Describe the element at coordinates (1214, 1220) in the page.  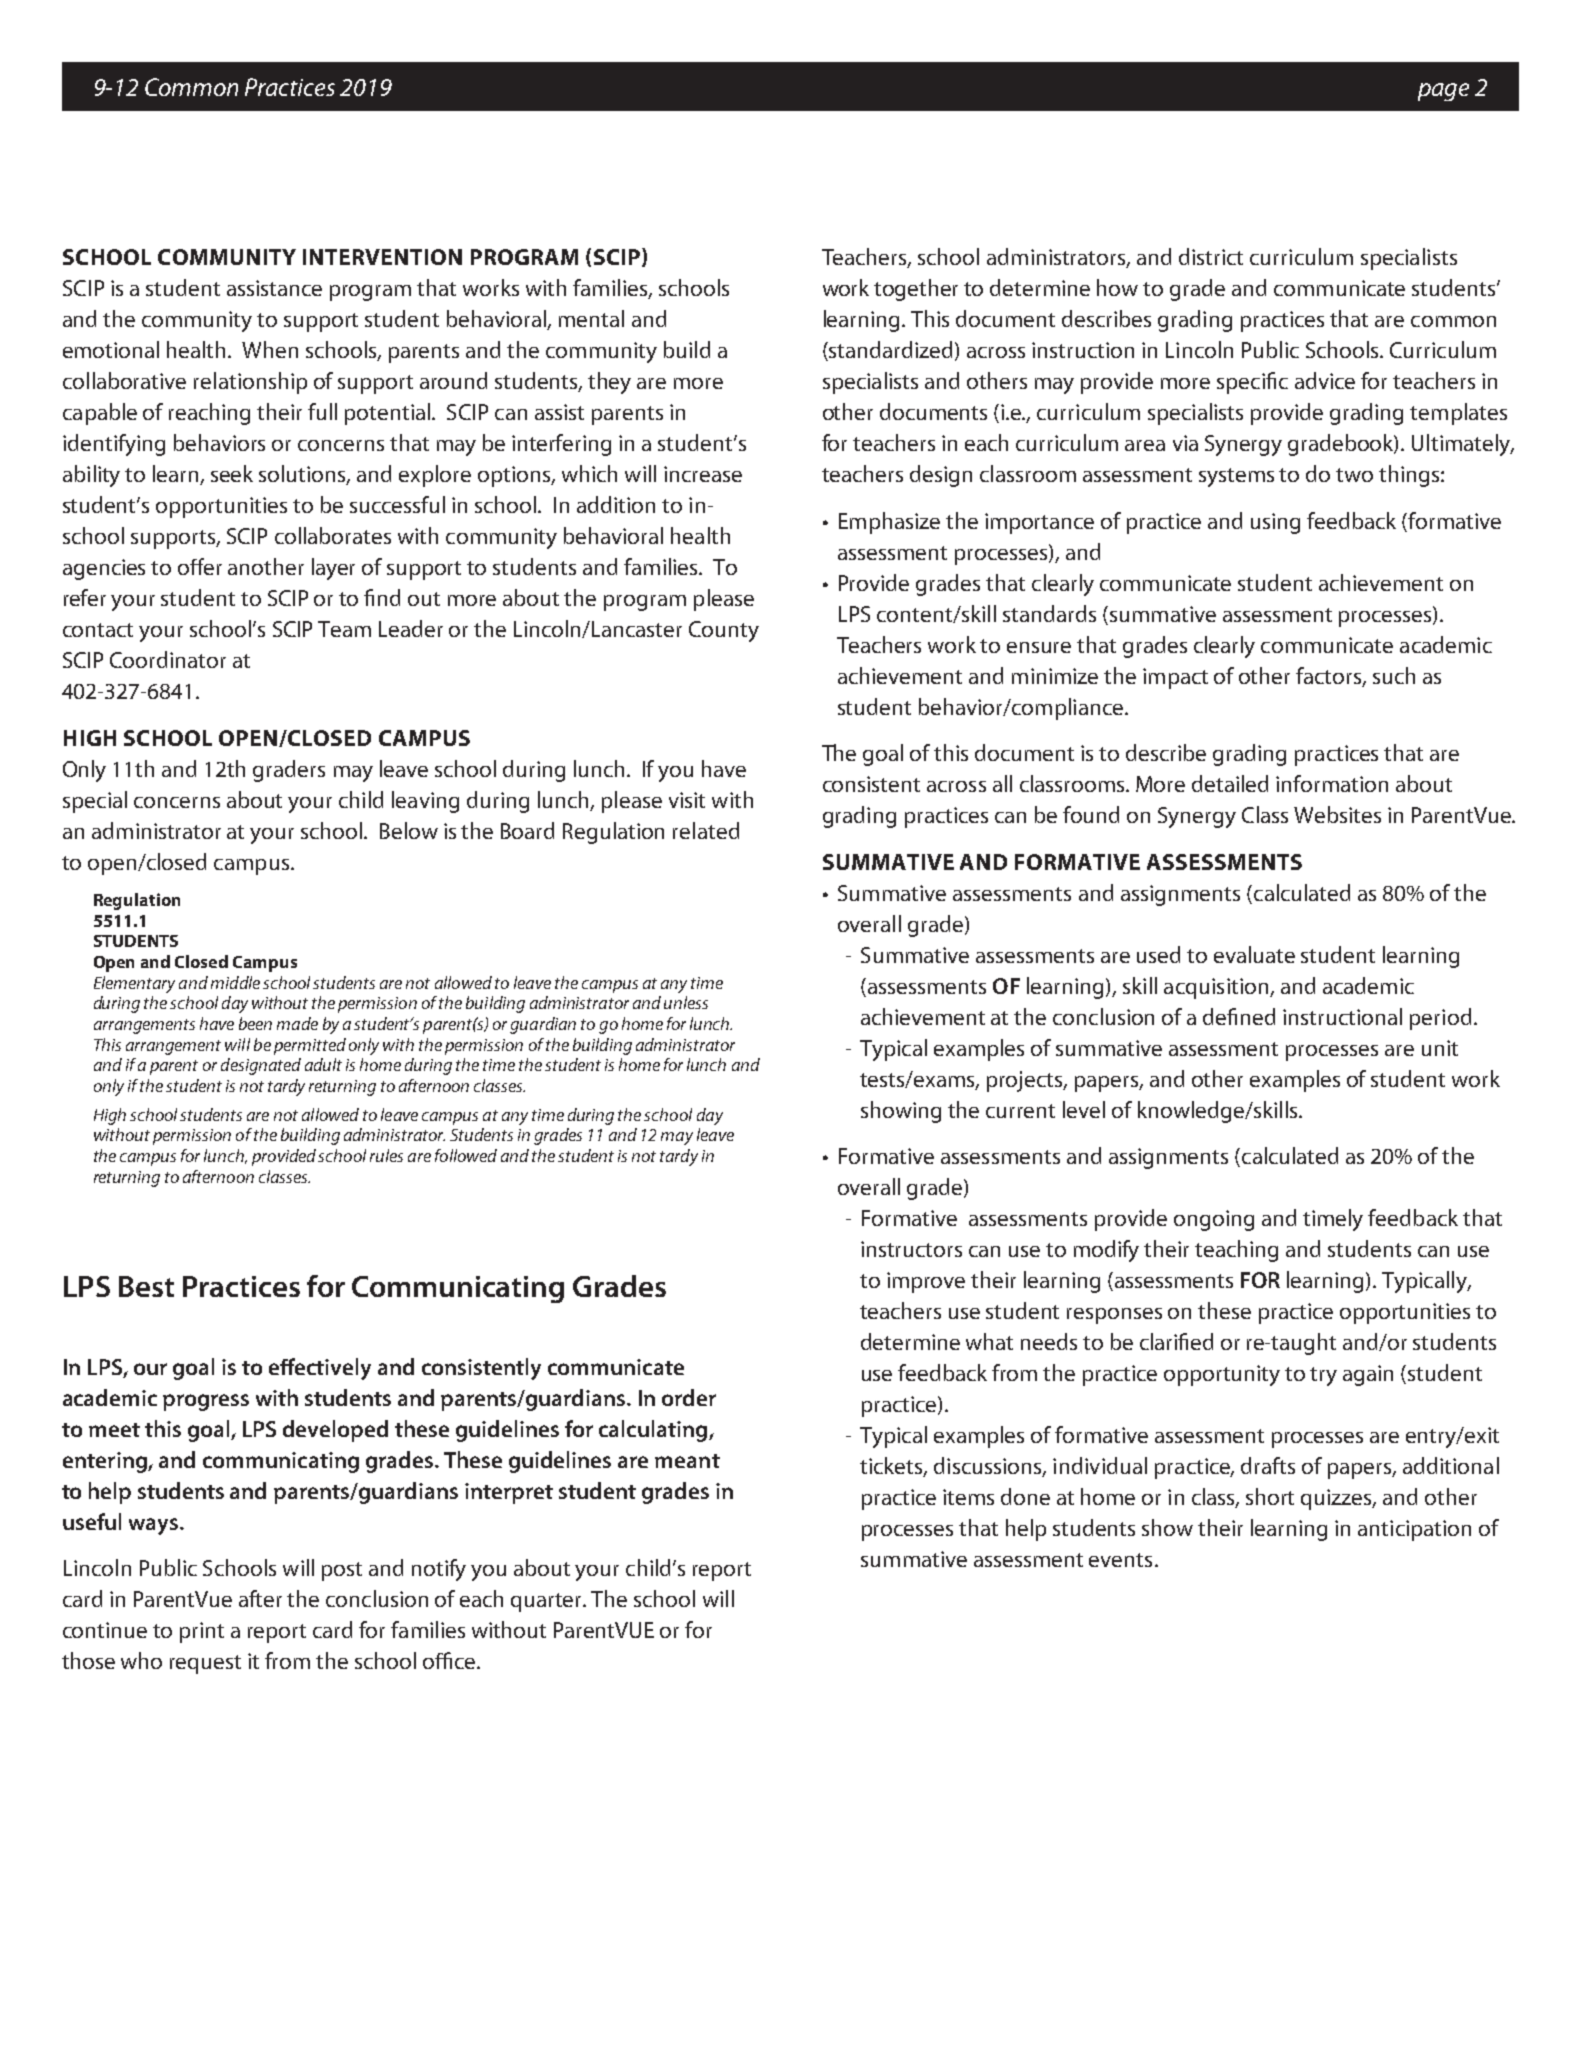
I see `ongoing` at that location.
